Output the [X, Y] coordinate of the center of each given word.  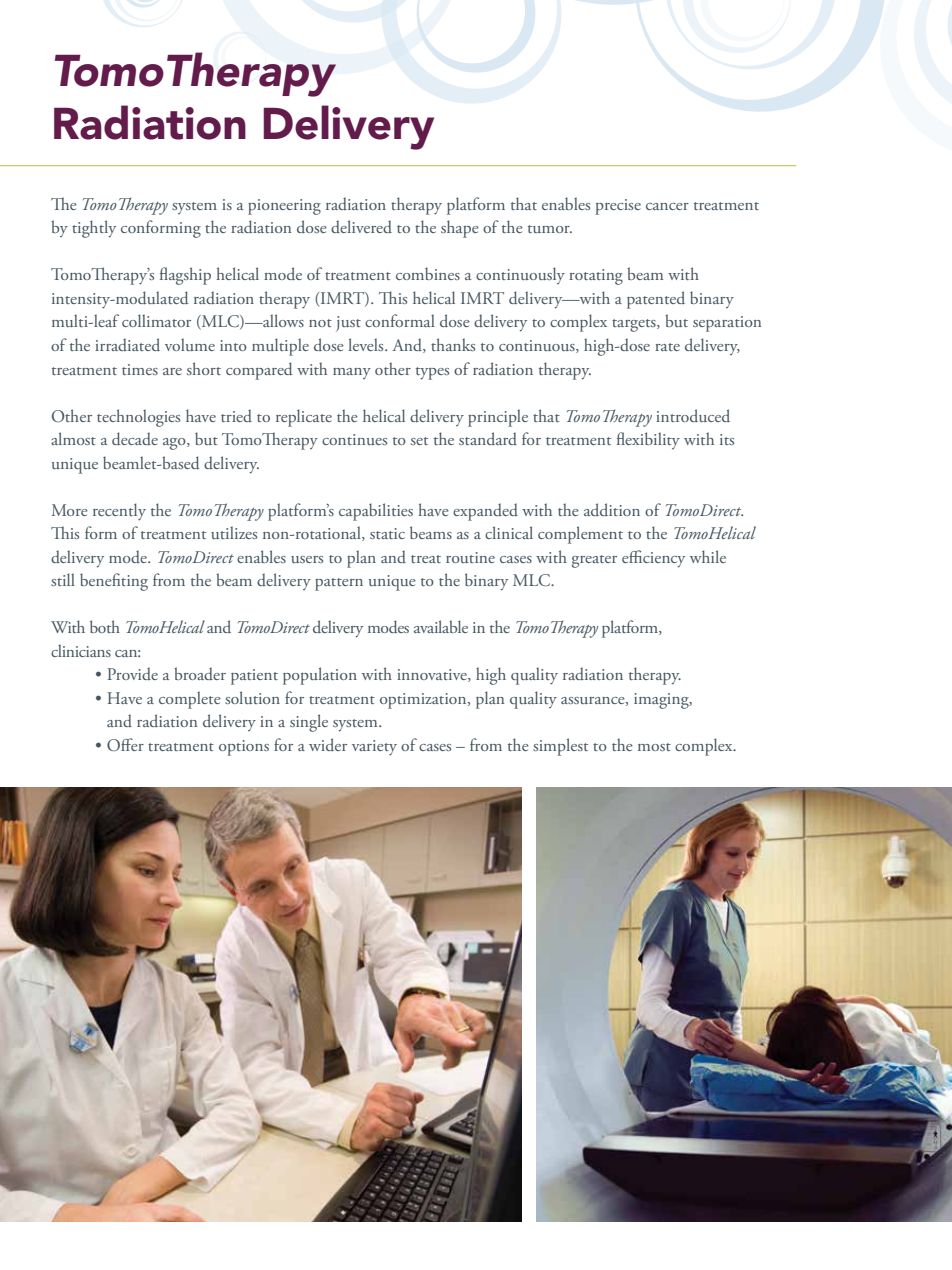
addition [612, 509]
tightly [94, 229]
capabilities [376, 512]
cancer [667, 206]
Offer [125, 744]
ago [175, 444]
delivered [361, 226]
